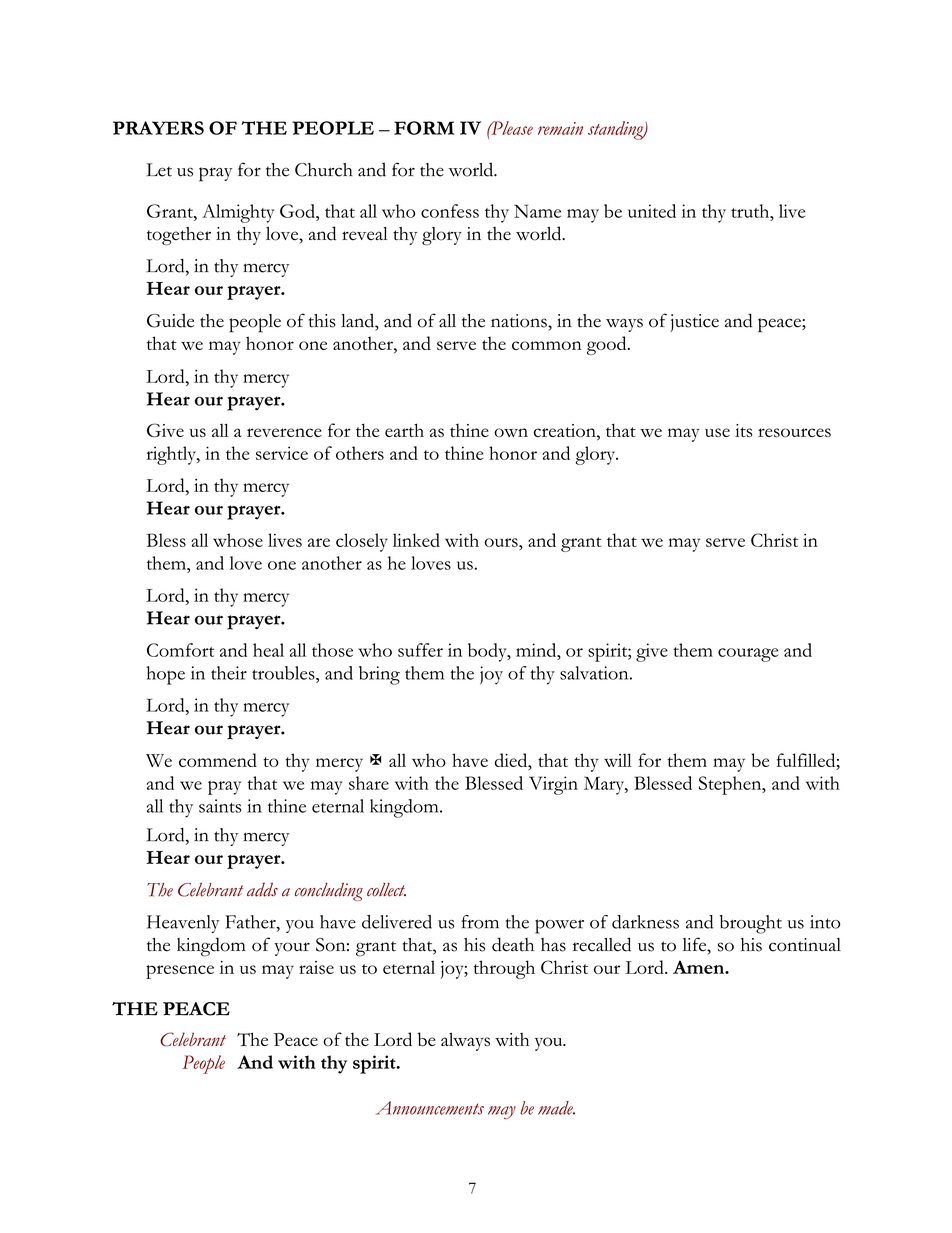 Image resolution: width=952 pixels, height=1233 pixels. I want to click on Almighty, so click(238, 213).
